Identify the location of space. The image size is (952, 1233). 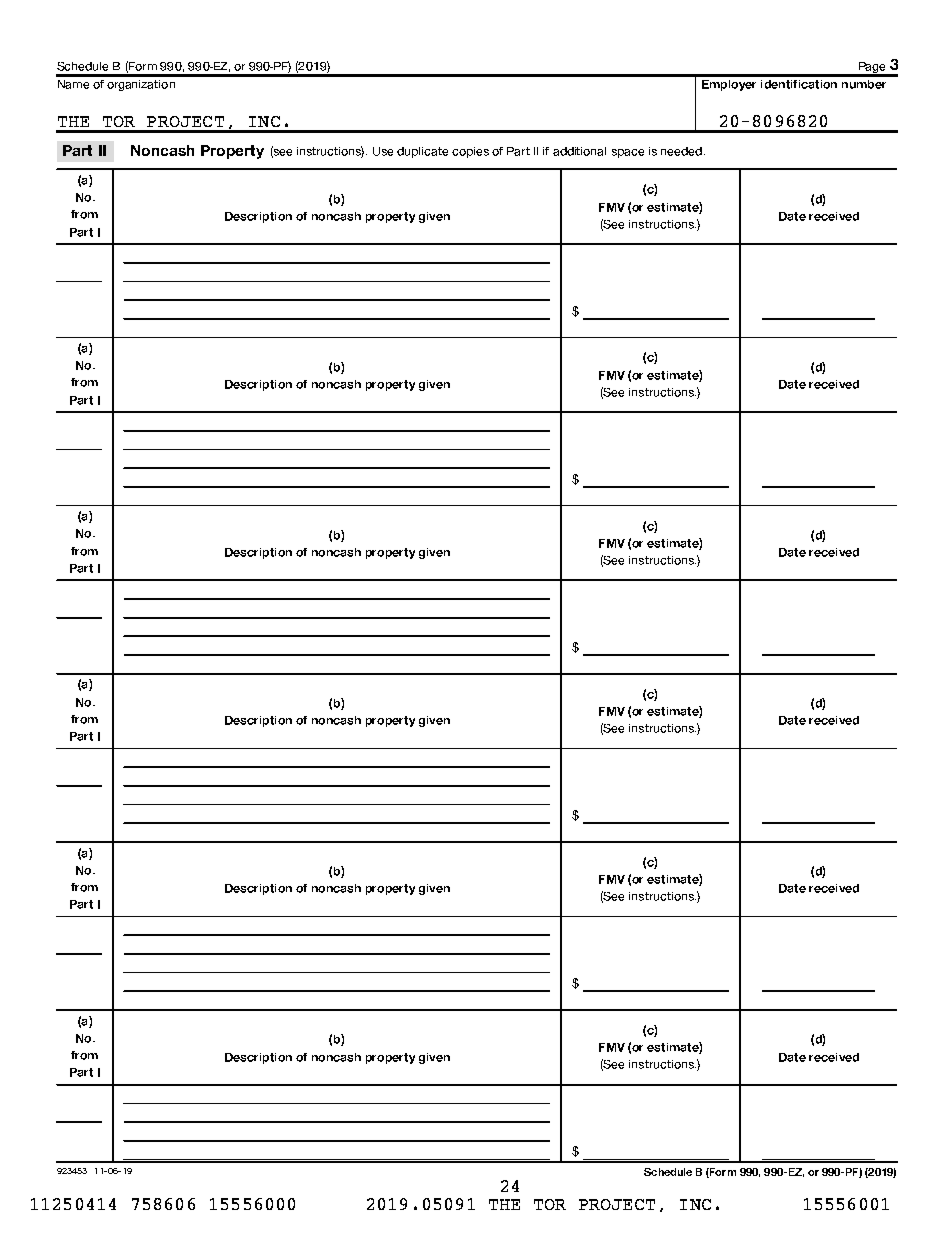
(628, 153).
